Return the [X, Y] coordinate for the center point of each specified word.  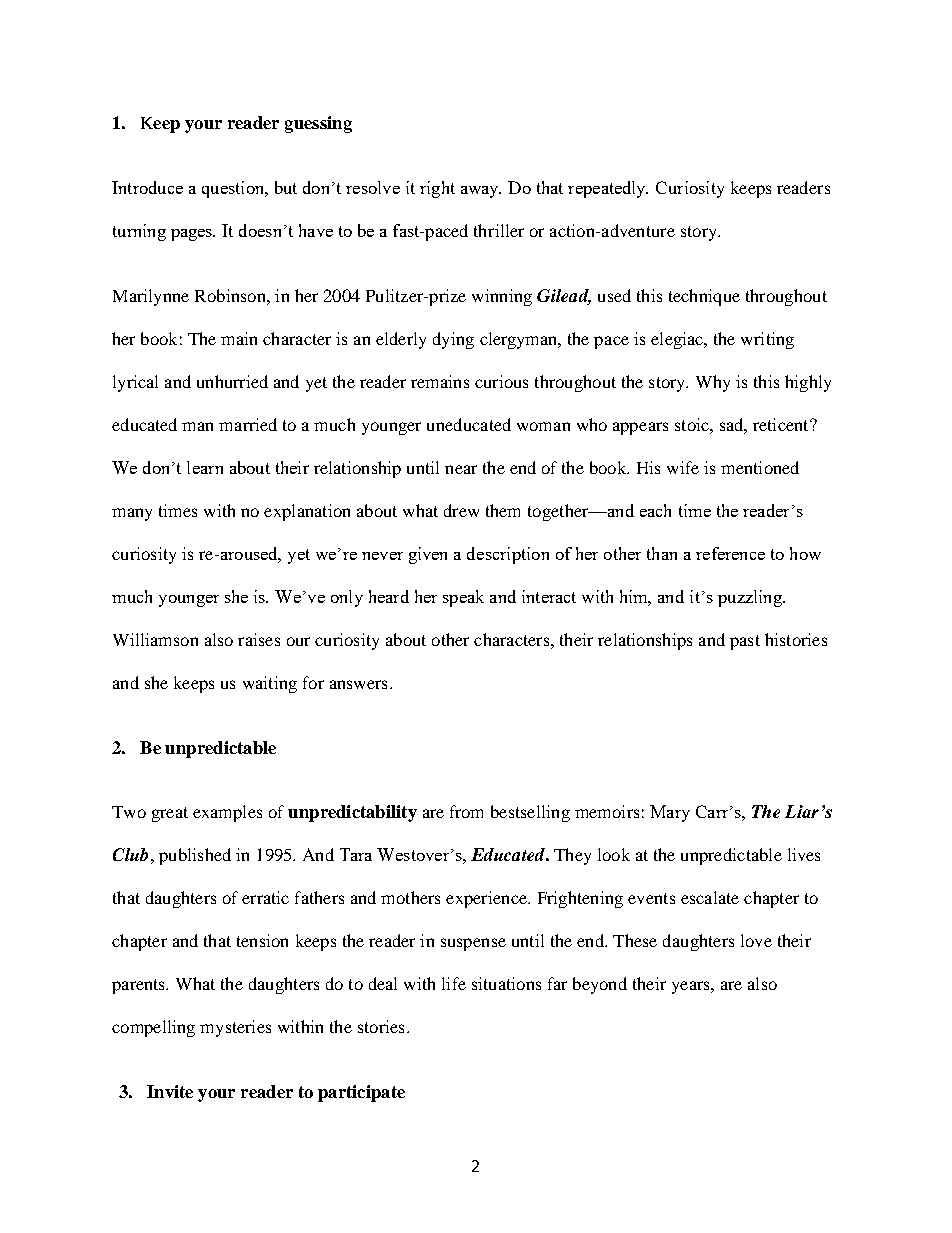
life [454, 983]
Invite [170, 1091]
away [481, 192]
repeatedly [608, 189]
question [234, 189]
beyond [600, 985]
